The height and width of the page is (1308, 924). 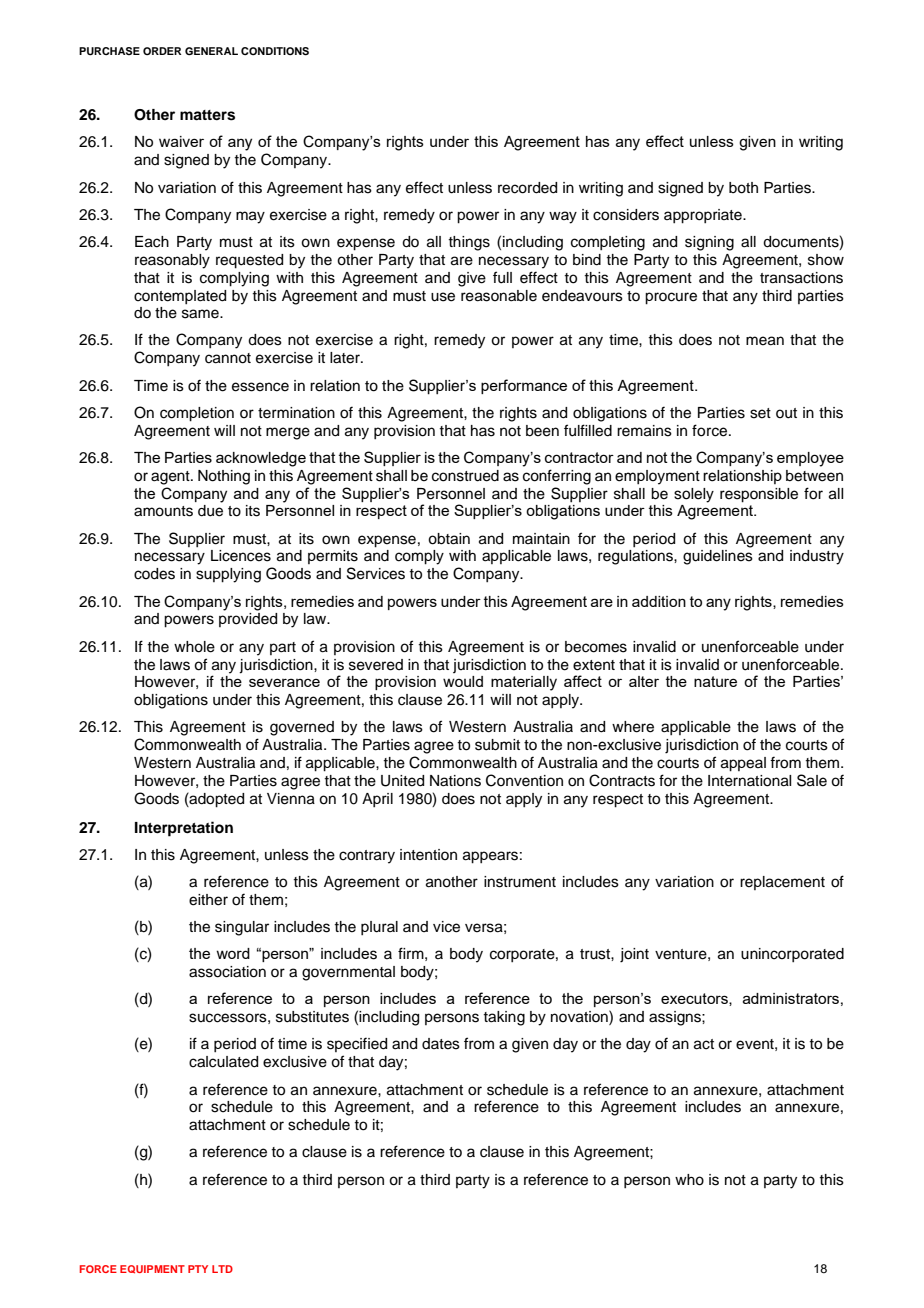 What do you see at coordinates (379, 928) in the page?
I see `plural` at bounding box center [379, 928].
